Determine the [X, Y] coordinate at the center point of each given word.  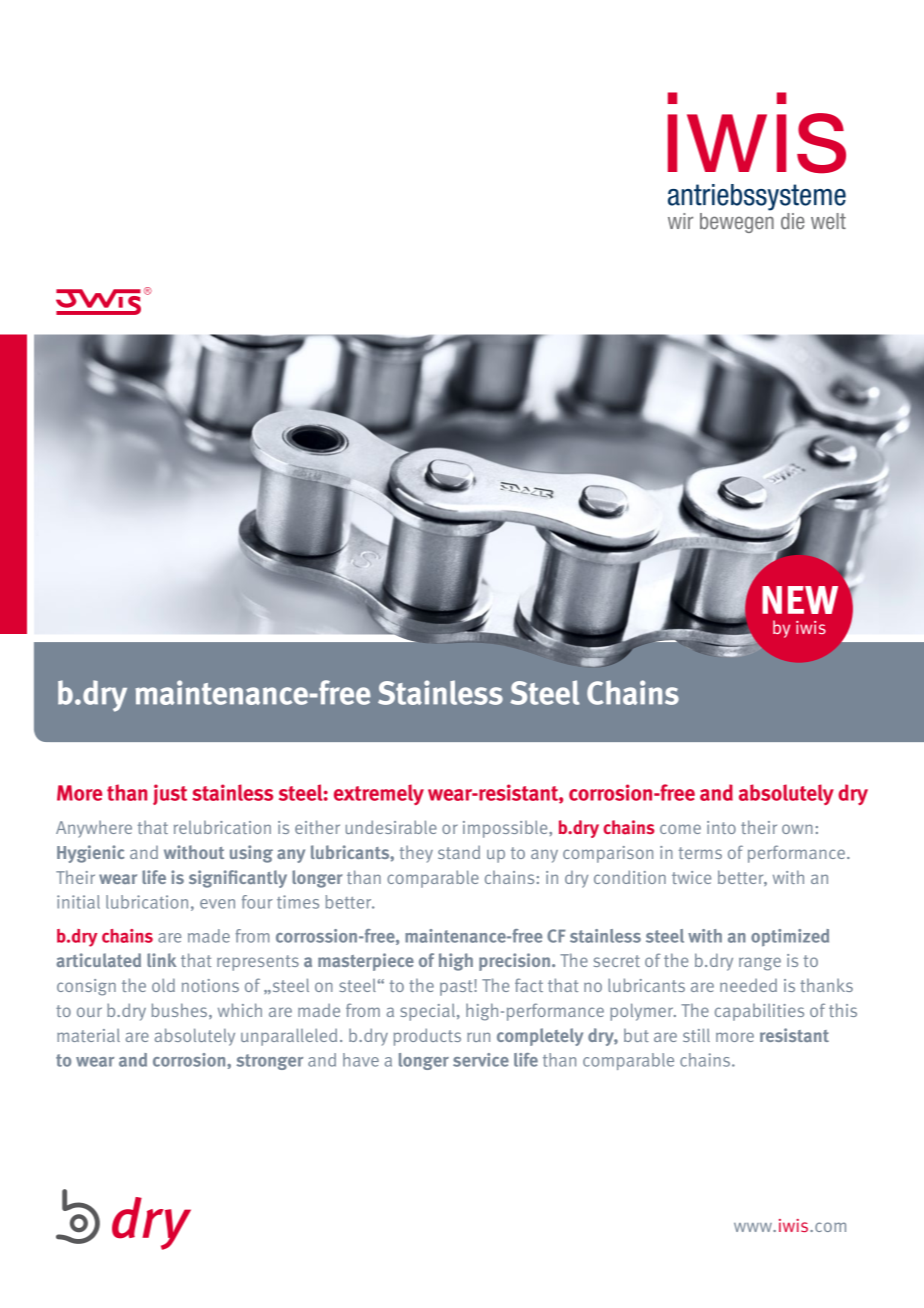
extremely [379, 794]
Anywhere [94, 829]
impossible [506, 829]
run [478, 1037]
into [721, 827]
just [170, 794]
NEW [800, 600]
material [88, 1035]
